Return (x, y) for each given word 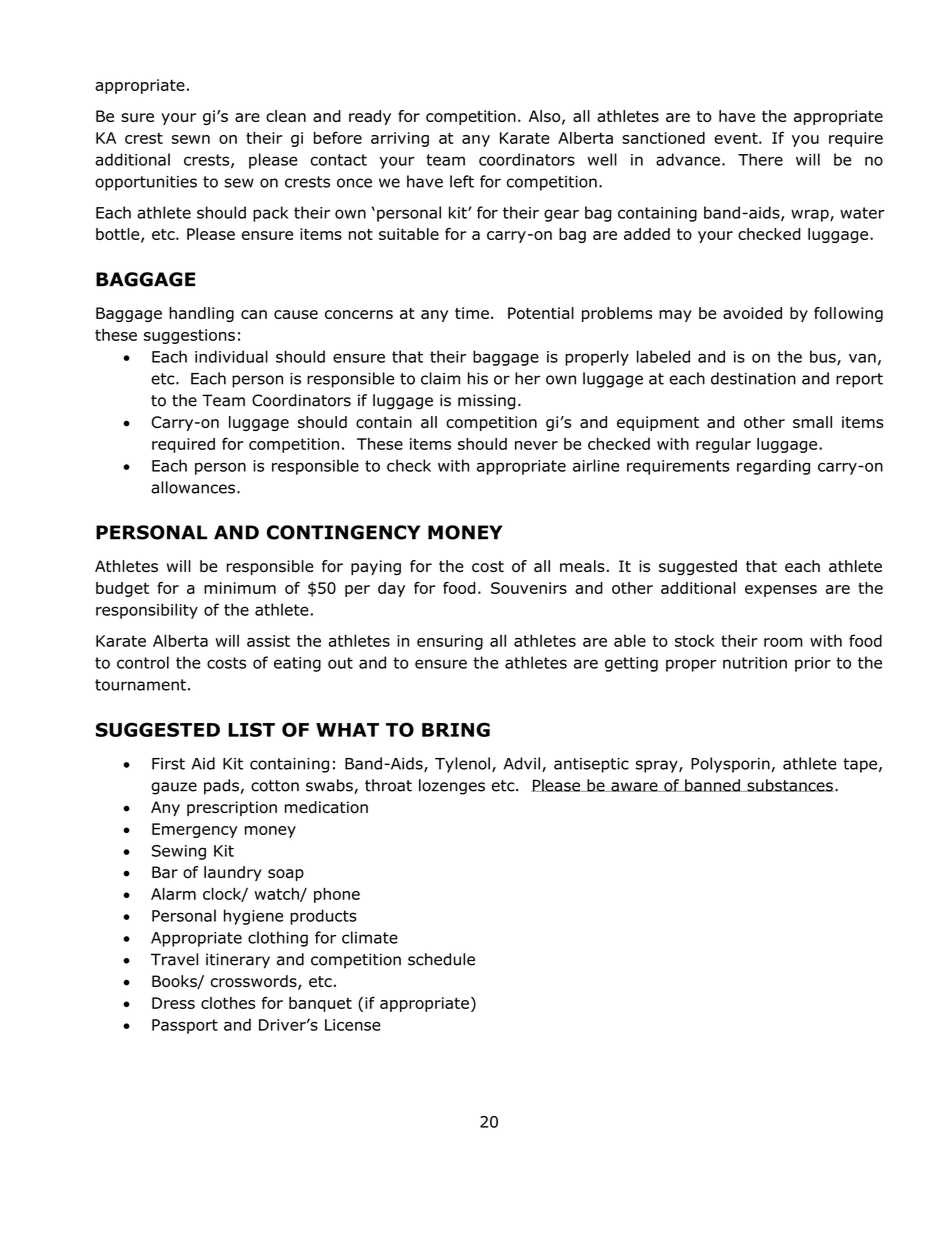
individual (231, 356)
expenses (781, 591)
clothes (228, 1003)
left (462, 181)
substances (789, 785)
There (760, 159)
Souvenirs (529, 588)
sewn (191, 139)
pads (221, 787)
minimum (240, 588)
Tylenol (462, 765)
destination (753, 378)
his (478, 378)
